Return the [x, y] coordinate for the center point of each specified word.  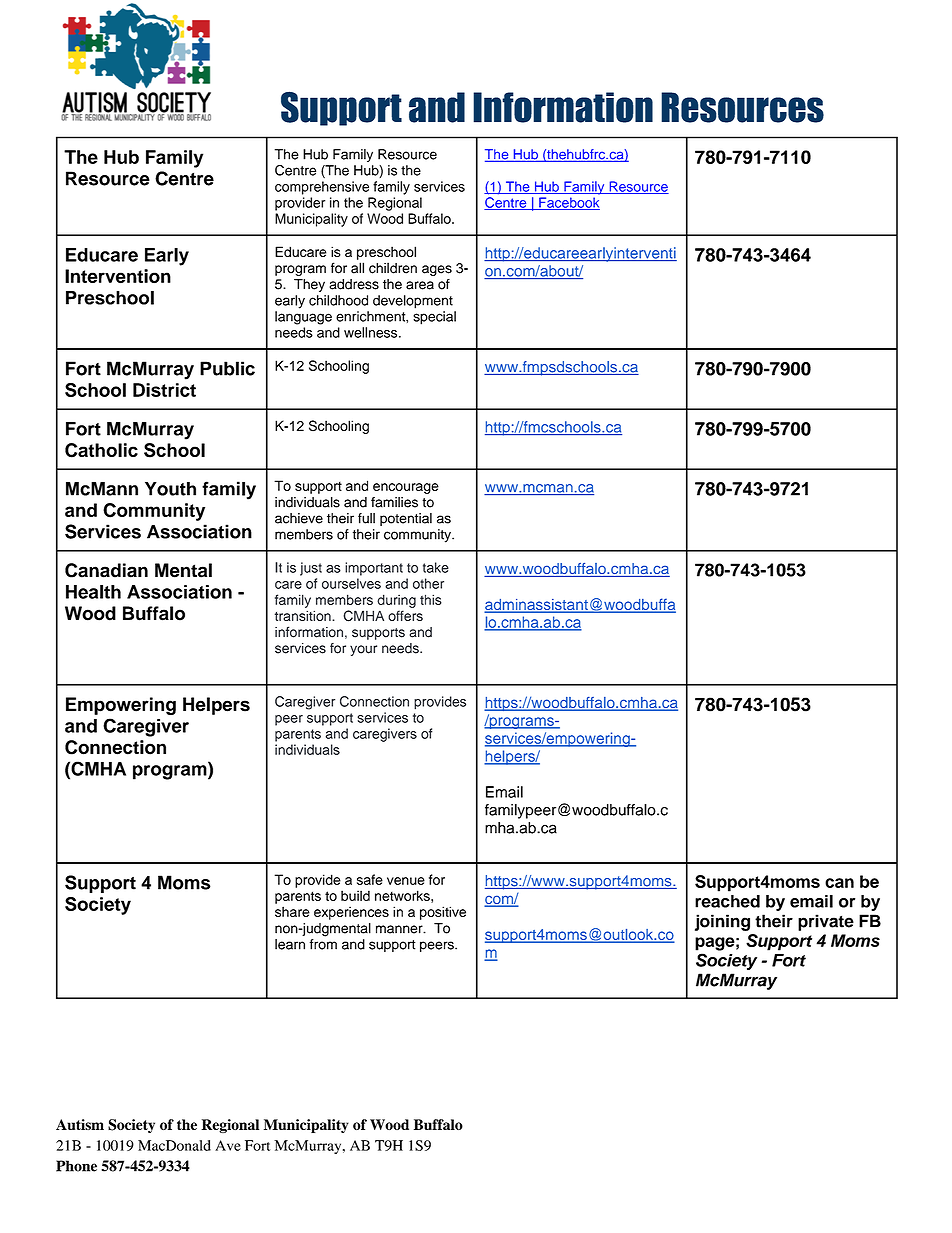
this [431, 599]
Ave [228, 1145]
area [420, 285]
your [363, 650]
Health [93, 592]
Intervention [118, 276]
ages [437, 270]
